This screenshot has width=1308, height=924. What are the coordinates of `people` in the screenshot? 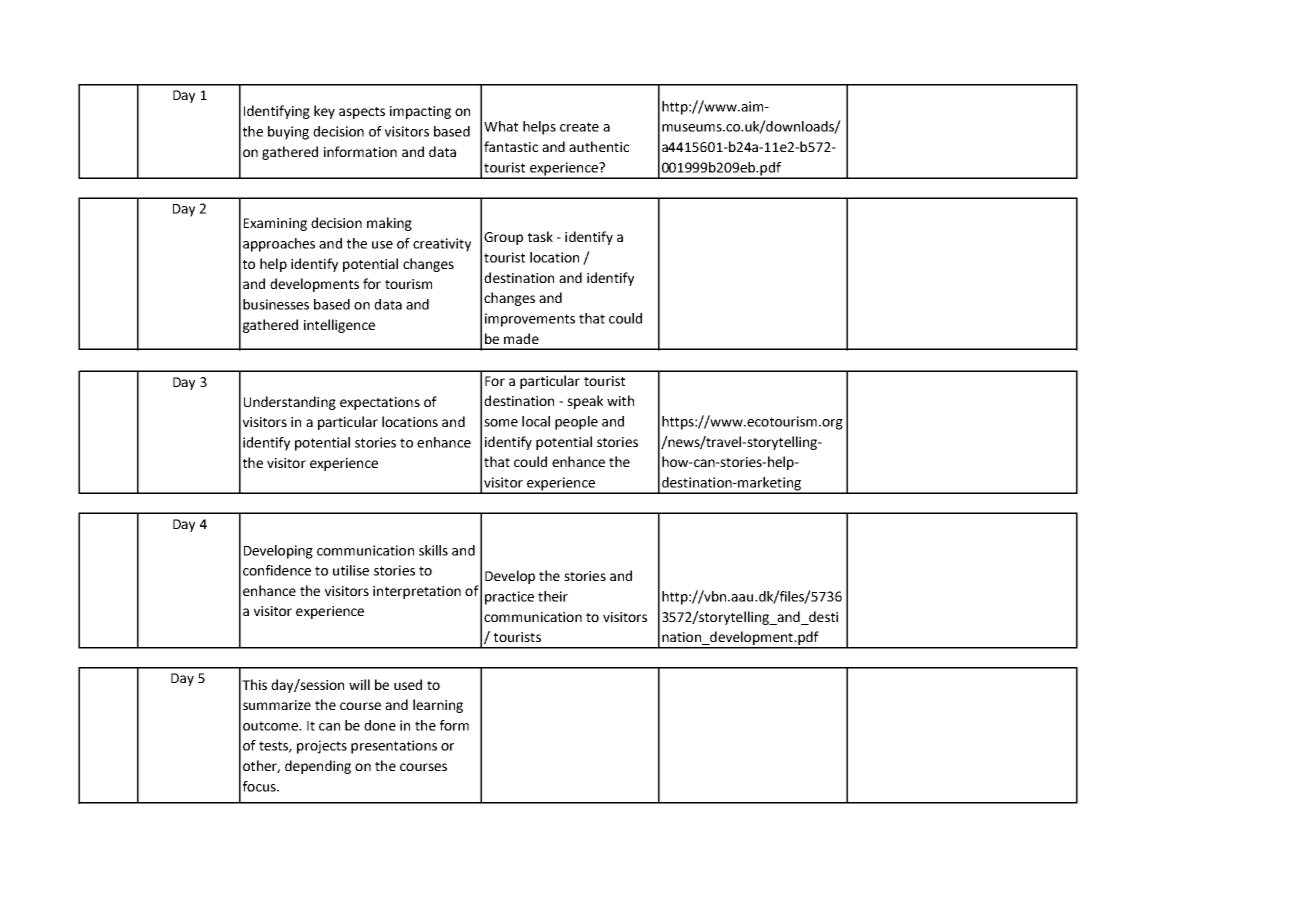 It's located at (576, 423).
